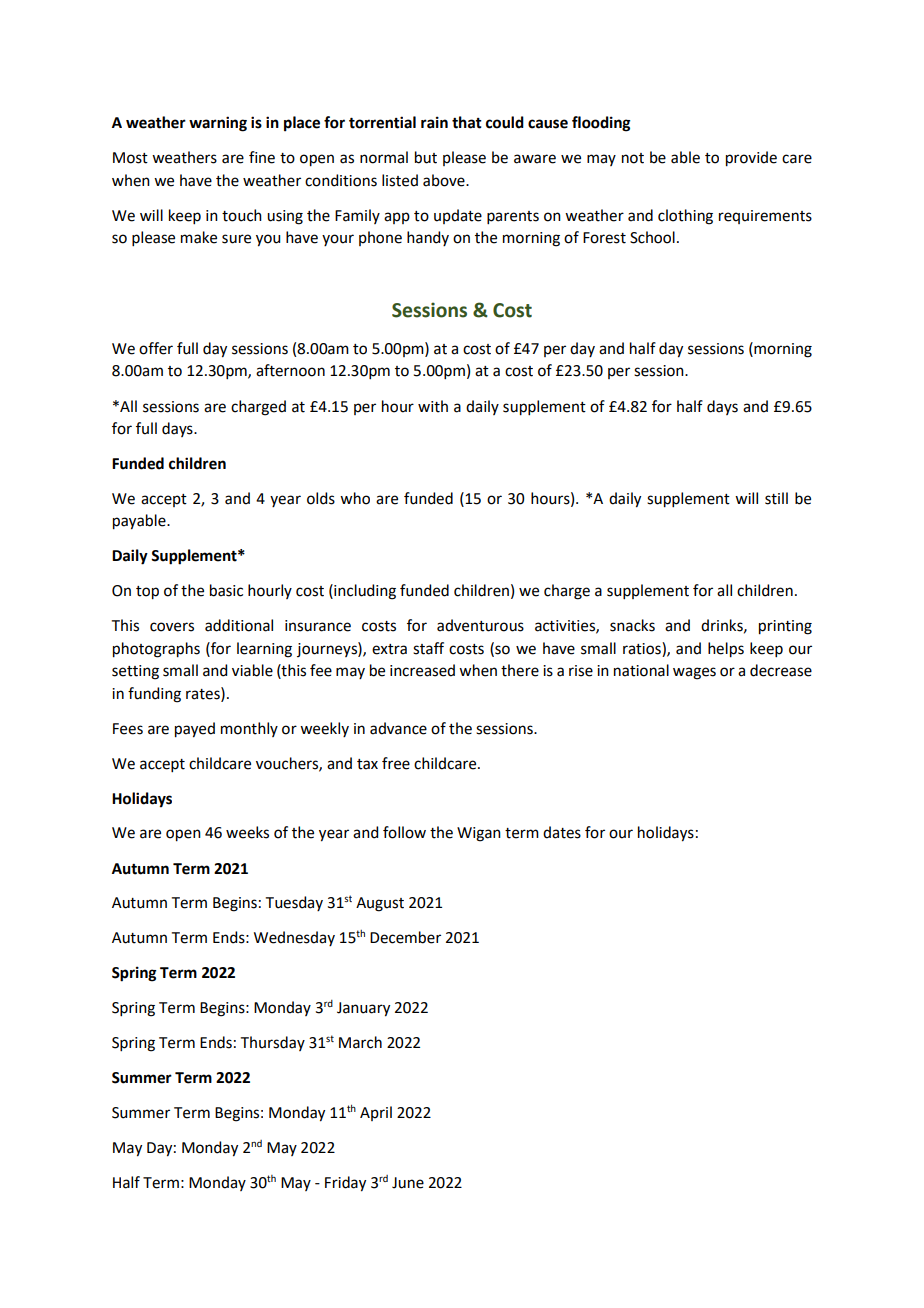  Describe the element at coordinates (239, 625) in the page. I see `additional` at that location.
